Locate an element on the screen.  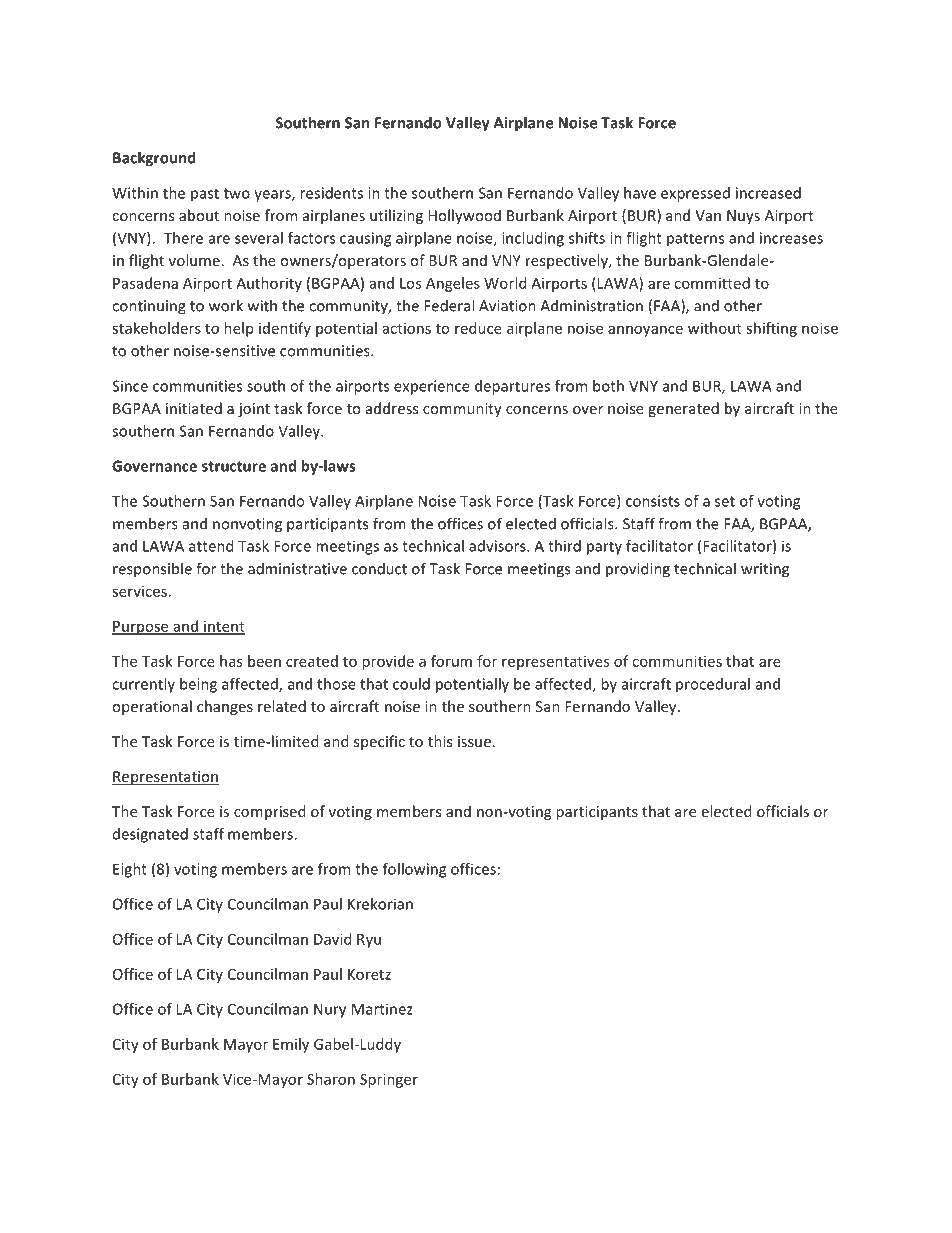
Representation is located at coordinates (165, 778).
